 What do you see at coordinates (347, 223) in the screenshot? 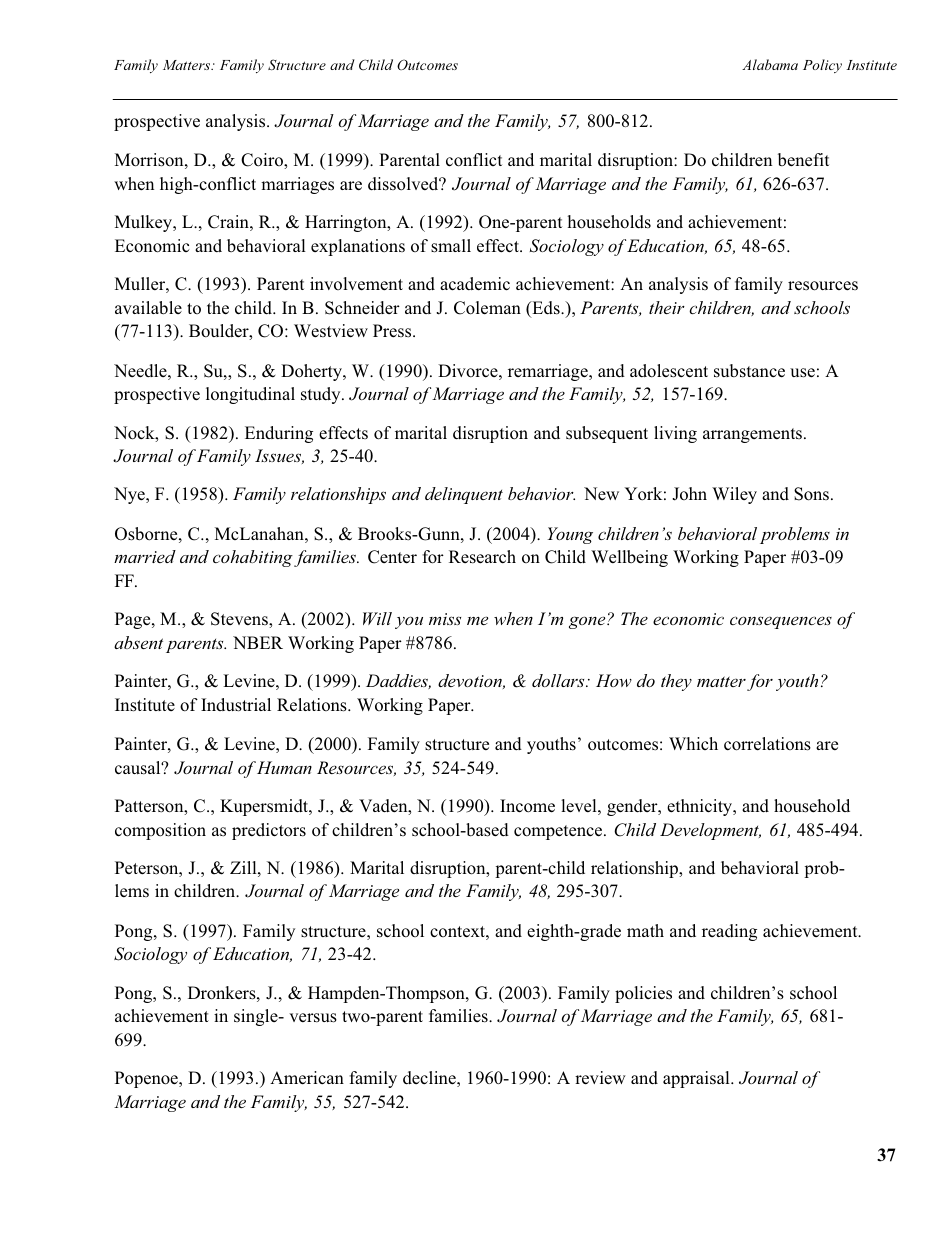
I see `Harrington` at bounding box center [347, 223].
